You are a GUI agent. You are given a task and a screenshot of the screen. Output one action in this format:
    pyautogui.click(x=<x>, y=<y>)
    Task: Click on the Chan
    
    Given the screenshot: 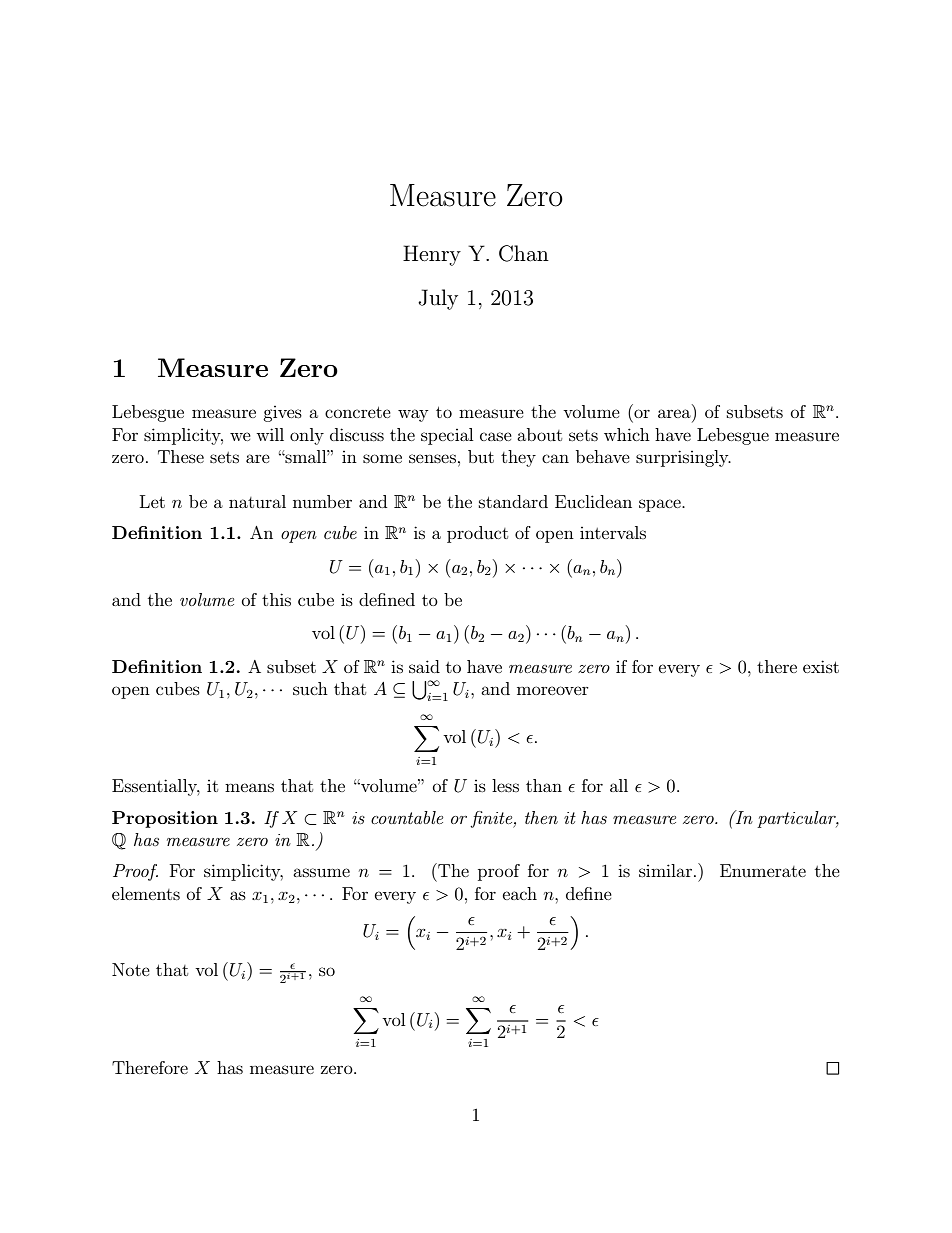 What is the action you would take?
    pyautogui.click(x=524, y=253)
